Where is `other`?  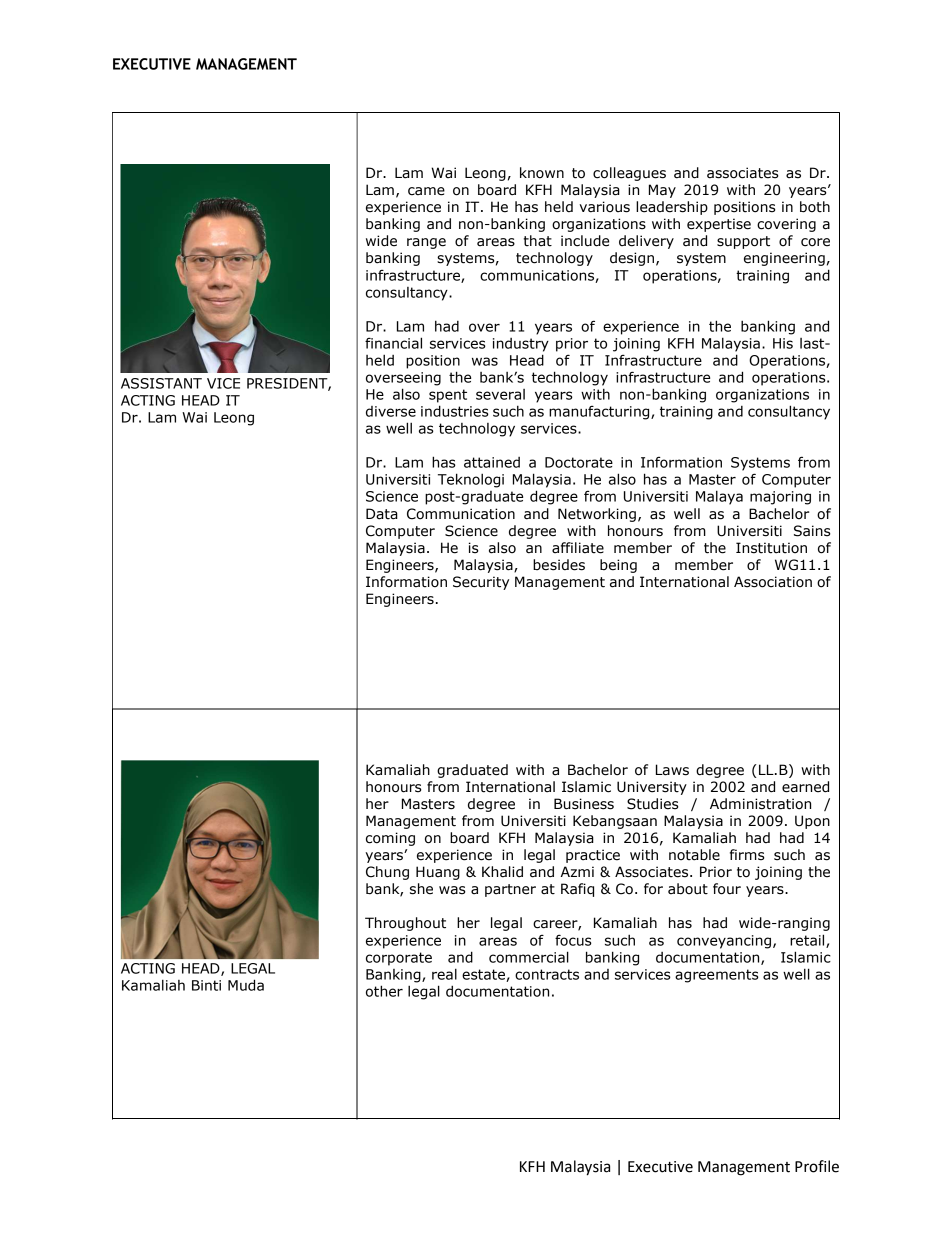
other is located at coordinates (384, 991).
